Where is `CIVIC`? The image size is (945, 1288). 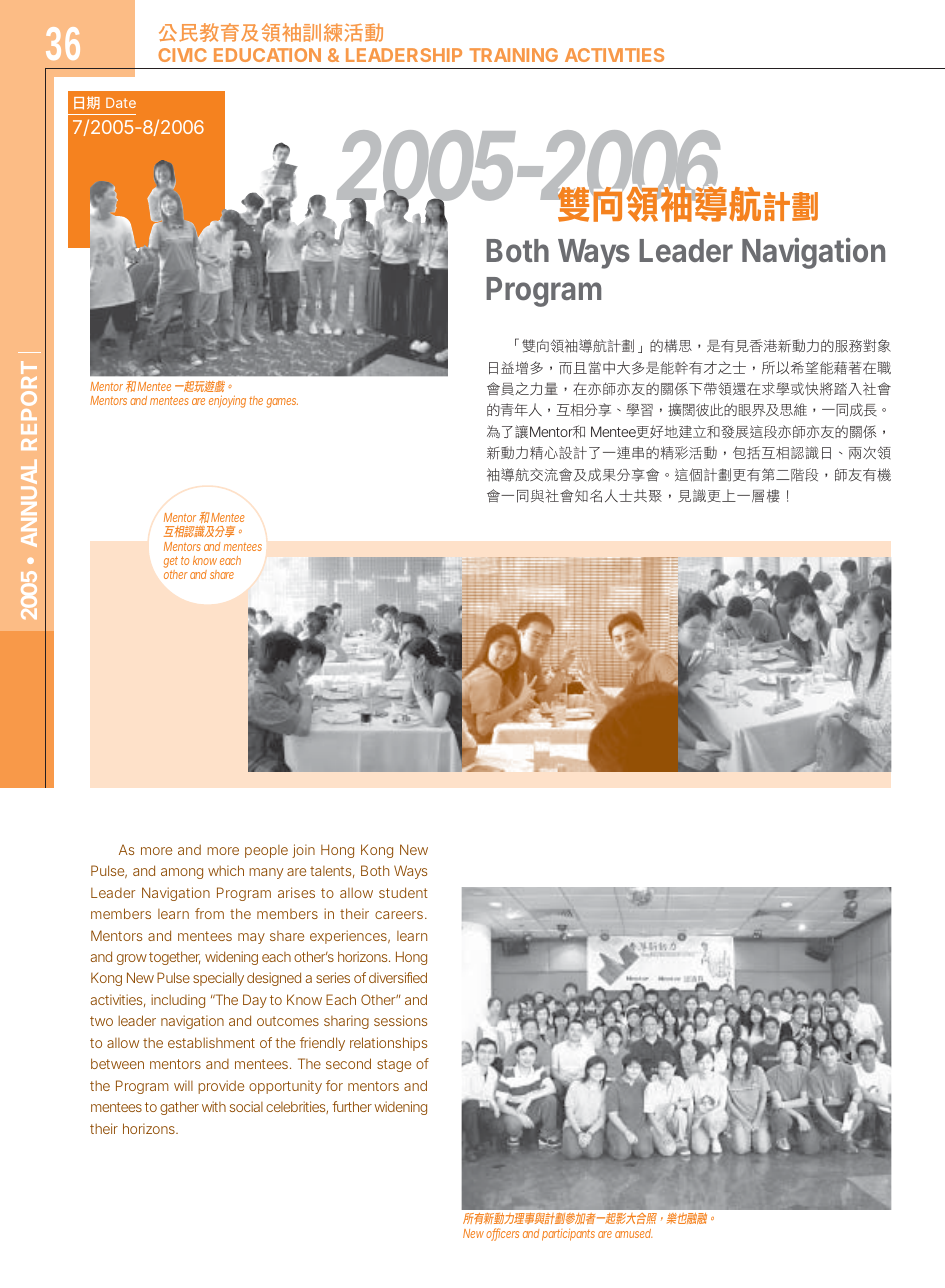
CIVIC is located at coordinates (182, 55).
